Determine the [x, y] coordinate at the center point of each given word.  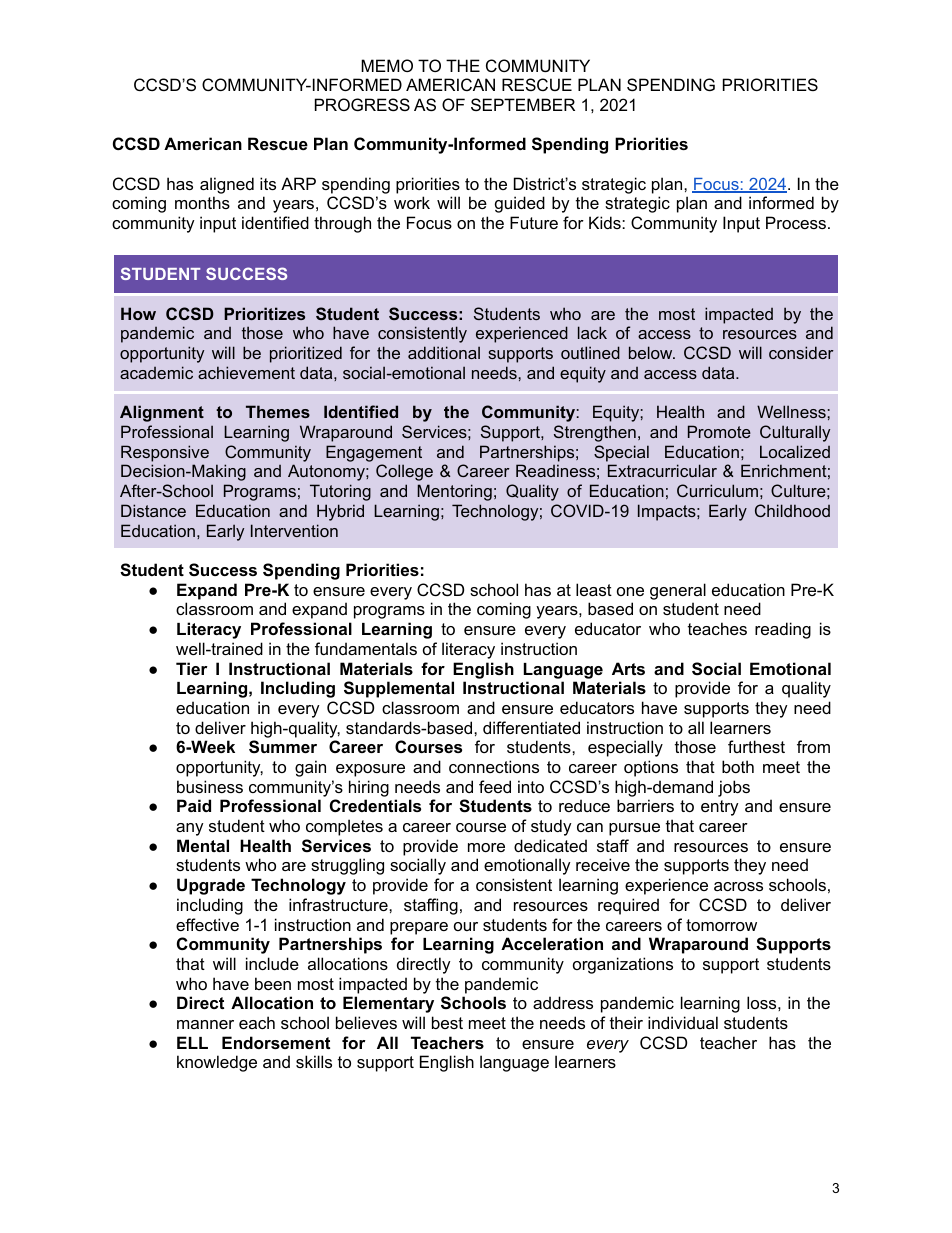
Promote [719, 431]
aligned [227, 185]
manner [205, 1024]
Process [797, 222]
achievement [246, 372]
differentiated [531, 727]
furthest [756, 746]
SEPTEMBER [523, 104]
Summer [283, 747]
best [447, 1022]
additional [444, 352]
